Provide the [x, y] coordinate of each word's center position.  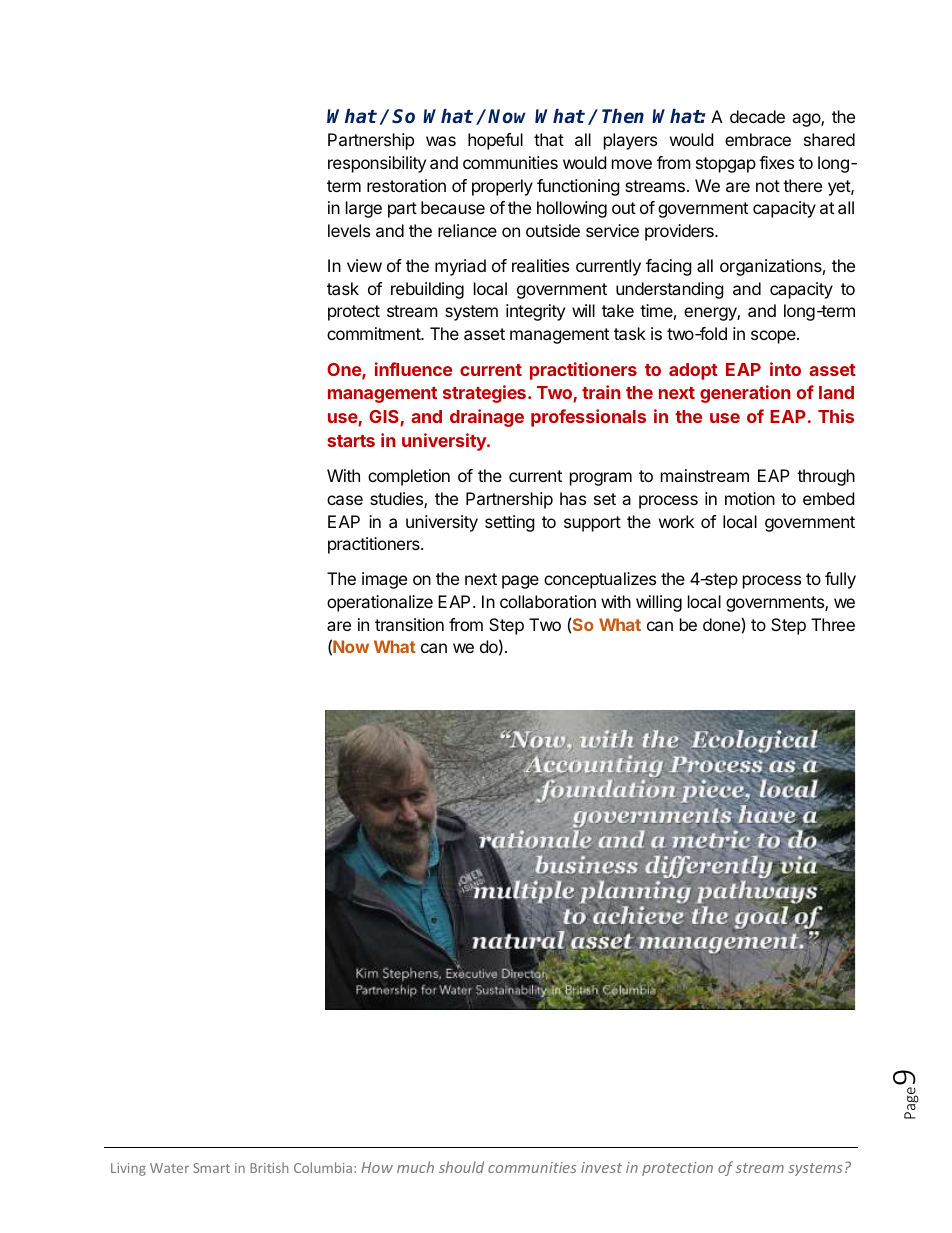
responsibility [377, 164]
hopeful [495, 141]
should [461, 1167]
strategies [484, 394]
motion [750, 498]
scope [774, 337]
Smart [211, 1168]
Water [169, 1168]
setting [510, 523]
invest [601, 1167]
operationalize [380, 603]
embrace [758, 139]
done [721, 624]
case [345, 500]
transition [409, 624]
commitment [374, 333]
